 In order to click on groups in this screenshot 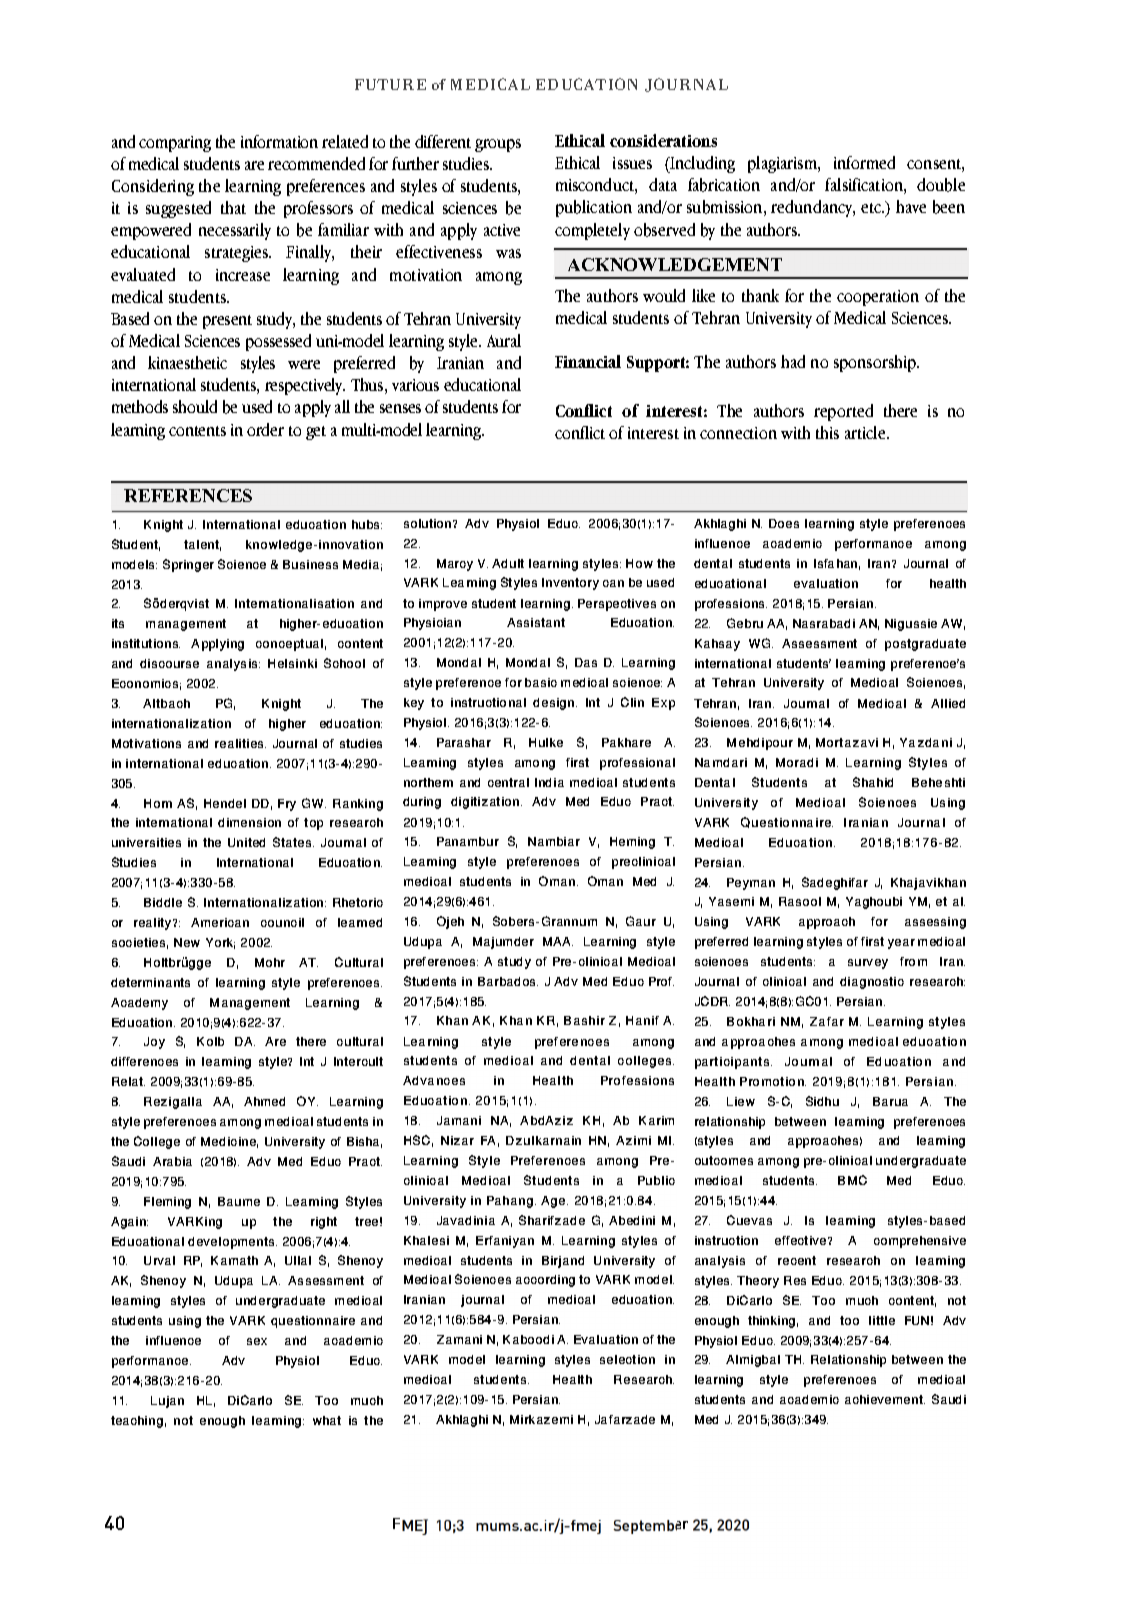, I will do `click(498, 145)`.
